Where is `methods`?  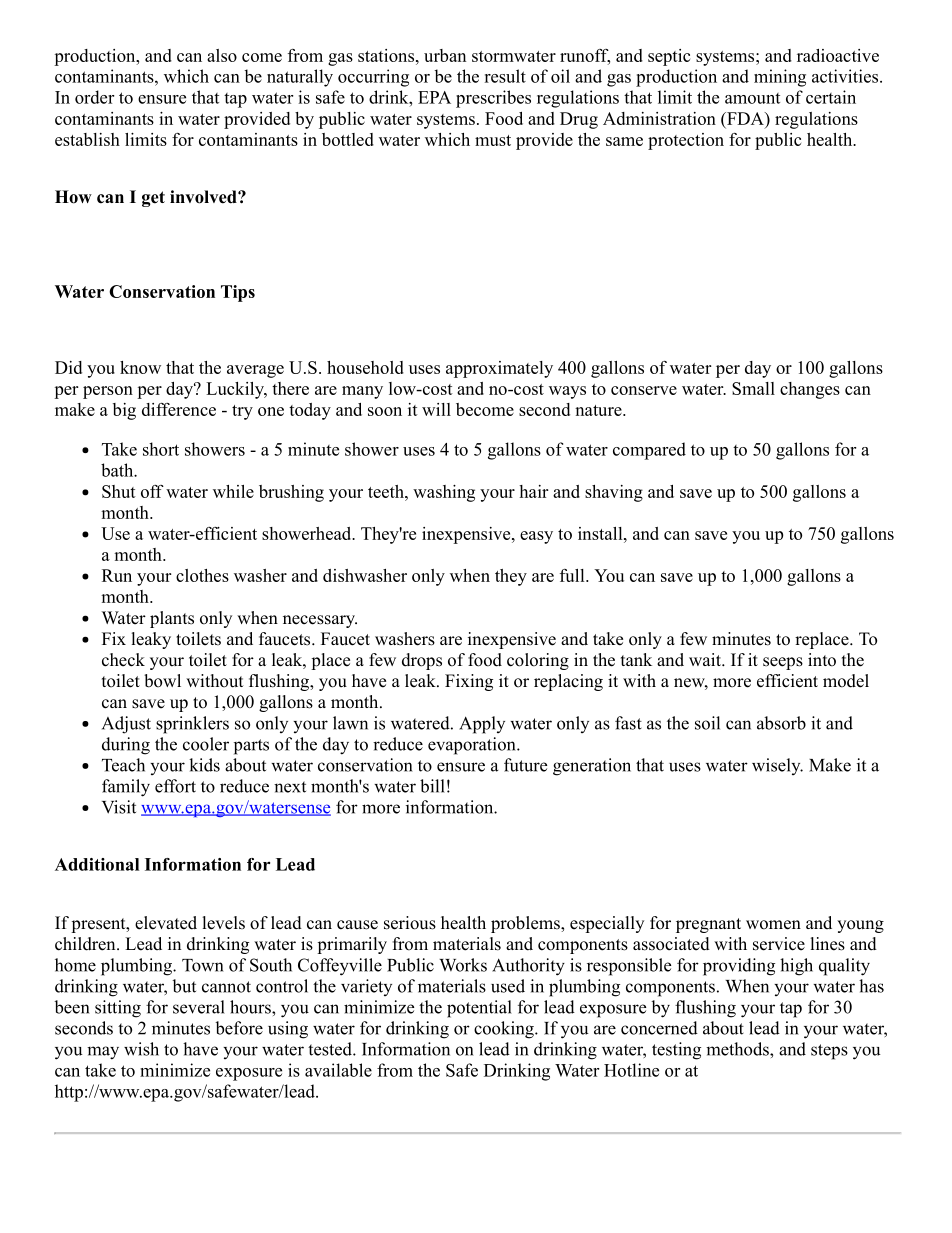
methods is located at coordinates (738, 1049).
